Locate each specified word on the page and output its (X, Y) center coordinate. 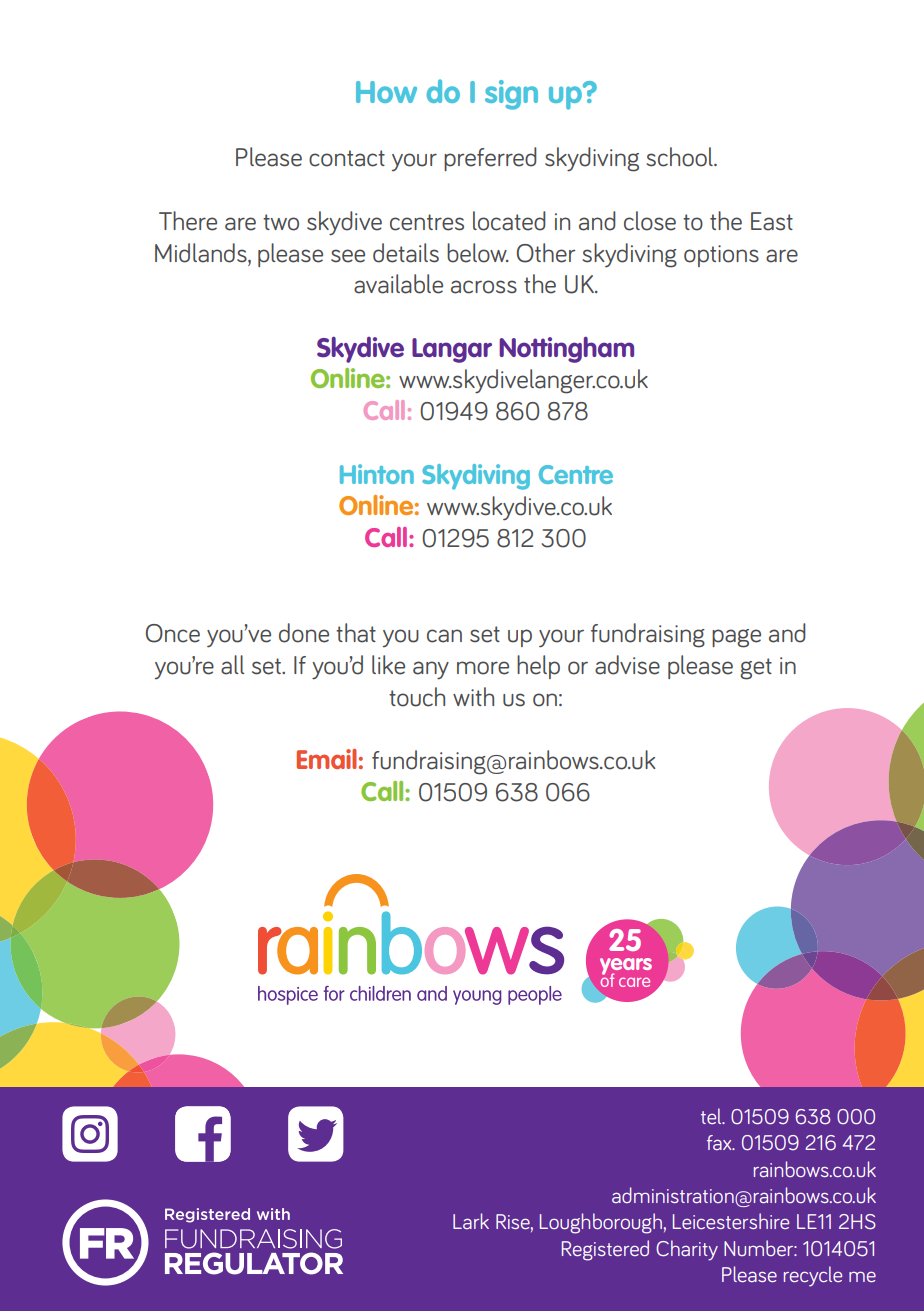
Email (327, 759)
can (444, 636)
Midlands (202, 253)
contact (347, 158)
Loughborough (601, 1223)
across (484, 287)
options (721, 256)
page (736, 638)
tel (712, 1116)
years (626, 968)
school (680, 157)
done (304, 633)
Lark (471, 1221)
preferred (490, 159)
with (473, 696)
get (756, 669)
